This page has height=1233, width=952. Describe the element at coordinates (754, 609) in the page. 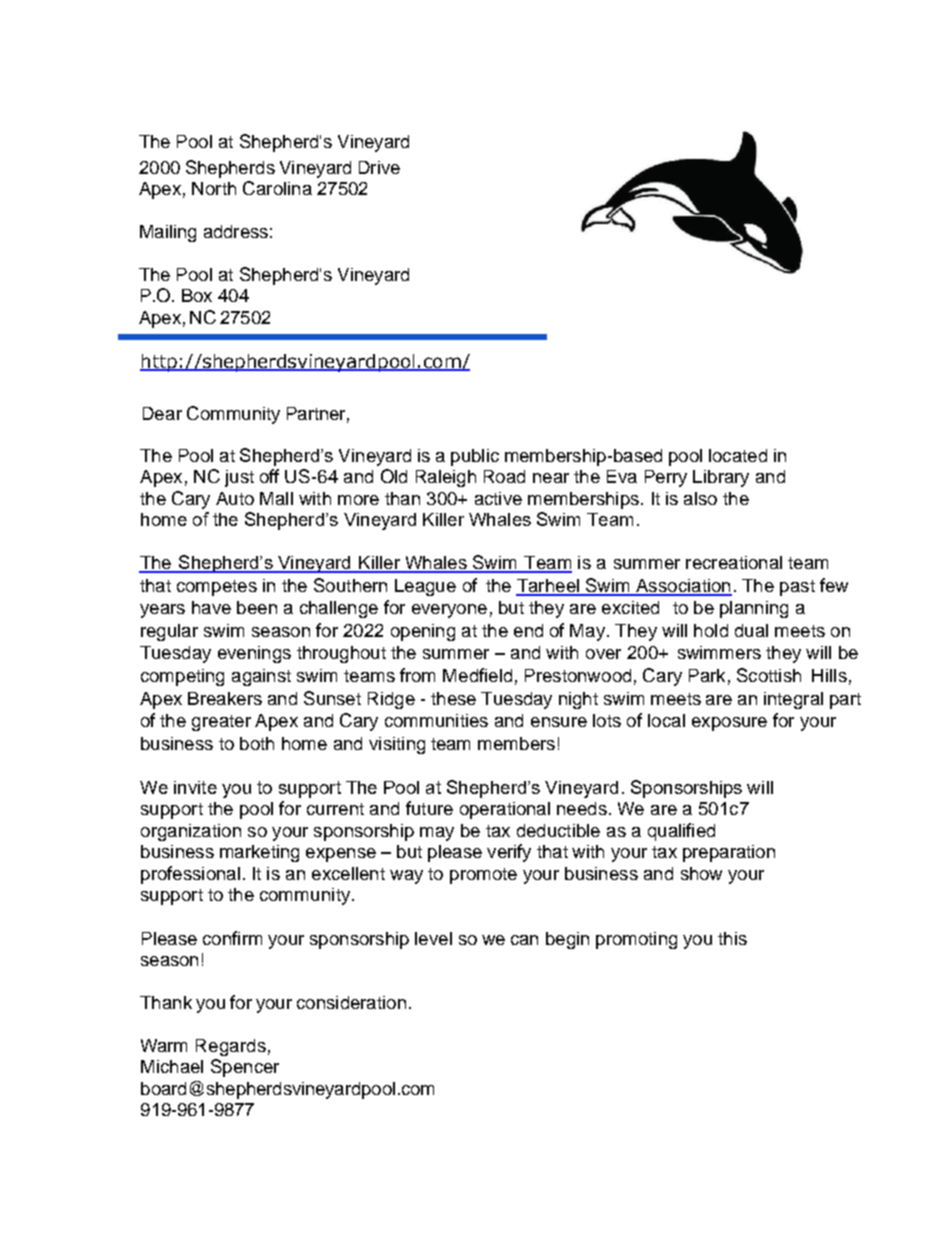

I see `planning` at that location.
